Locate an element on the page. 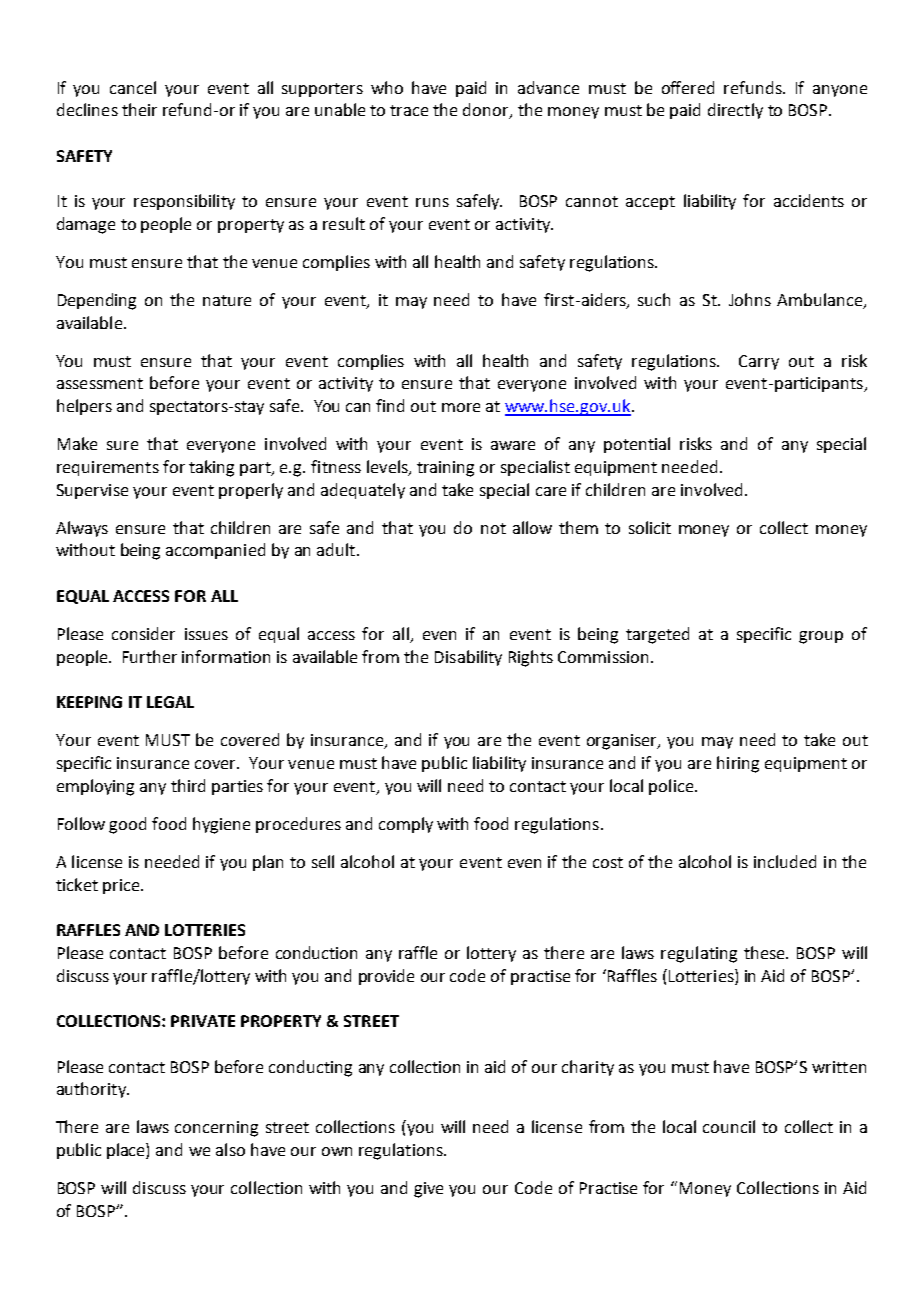 This page has width=924, height=1308. hiring is located at coordinates (738, 764).
